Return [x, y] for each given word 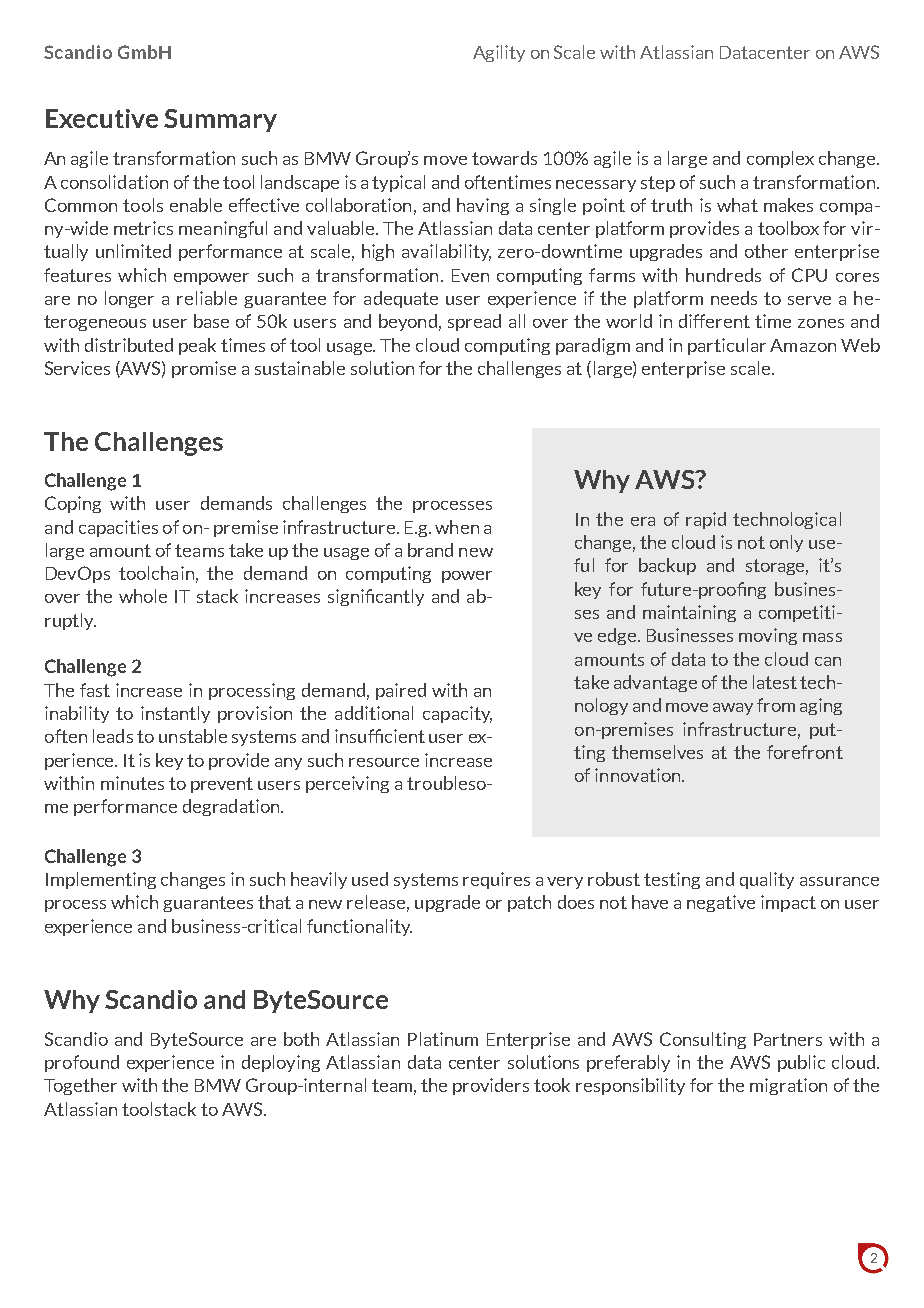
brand [430, 550]
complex [780, 159]
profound [82, 1063]
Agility [499, 53]
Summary [220, 120]
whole [143, 596]
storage [777, 567]
